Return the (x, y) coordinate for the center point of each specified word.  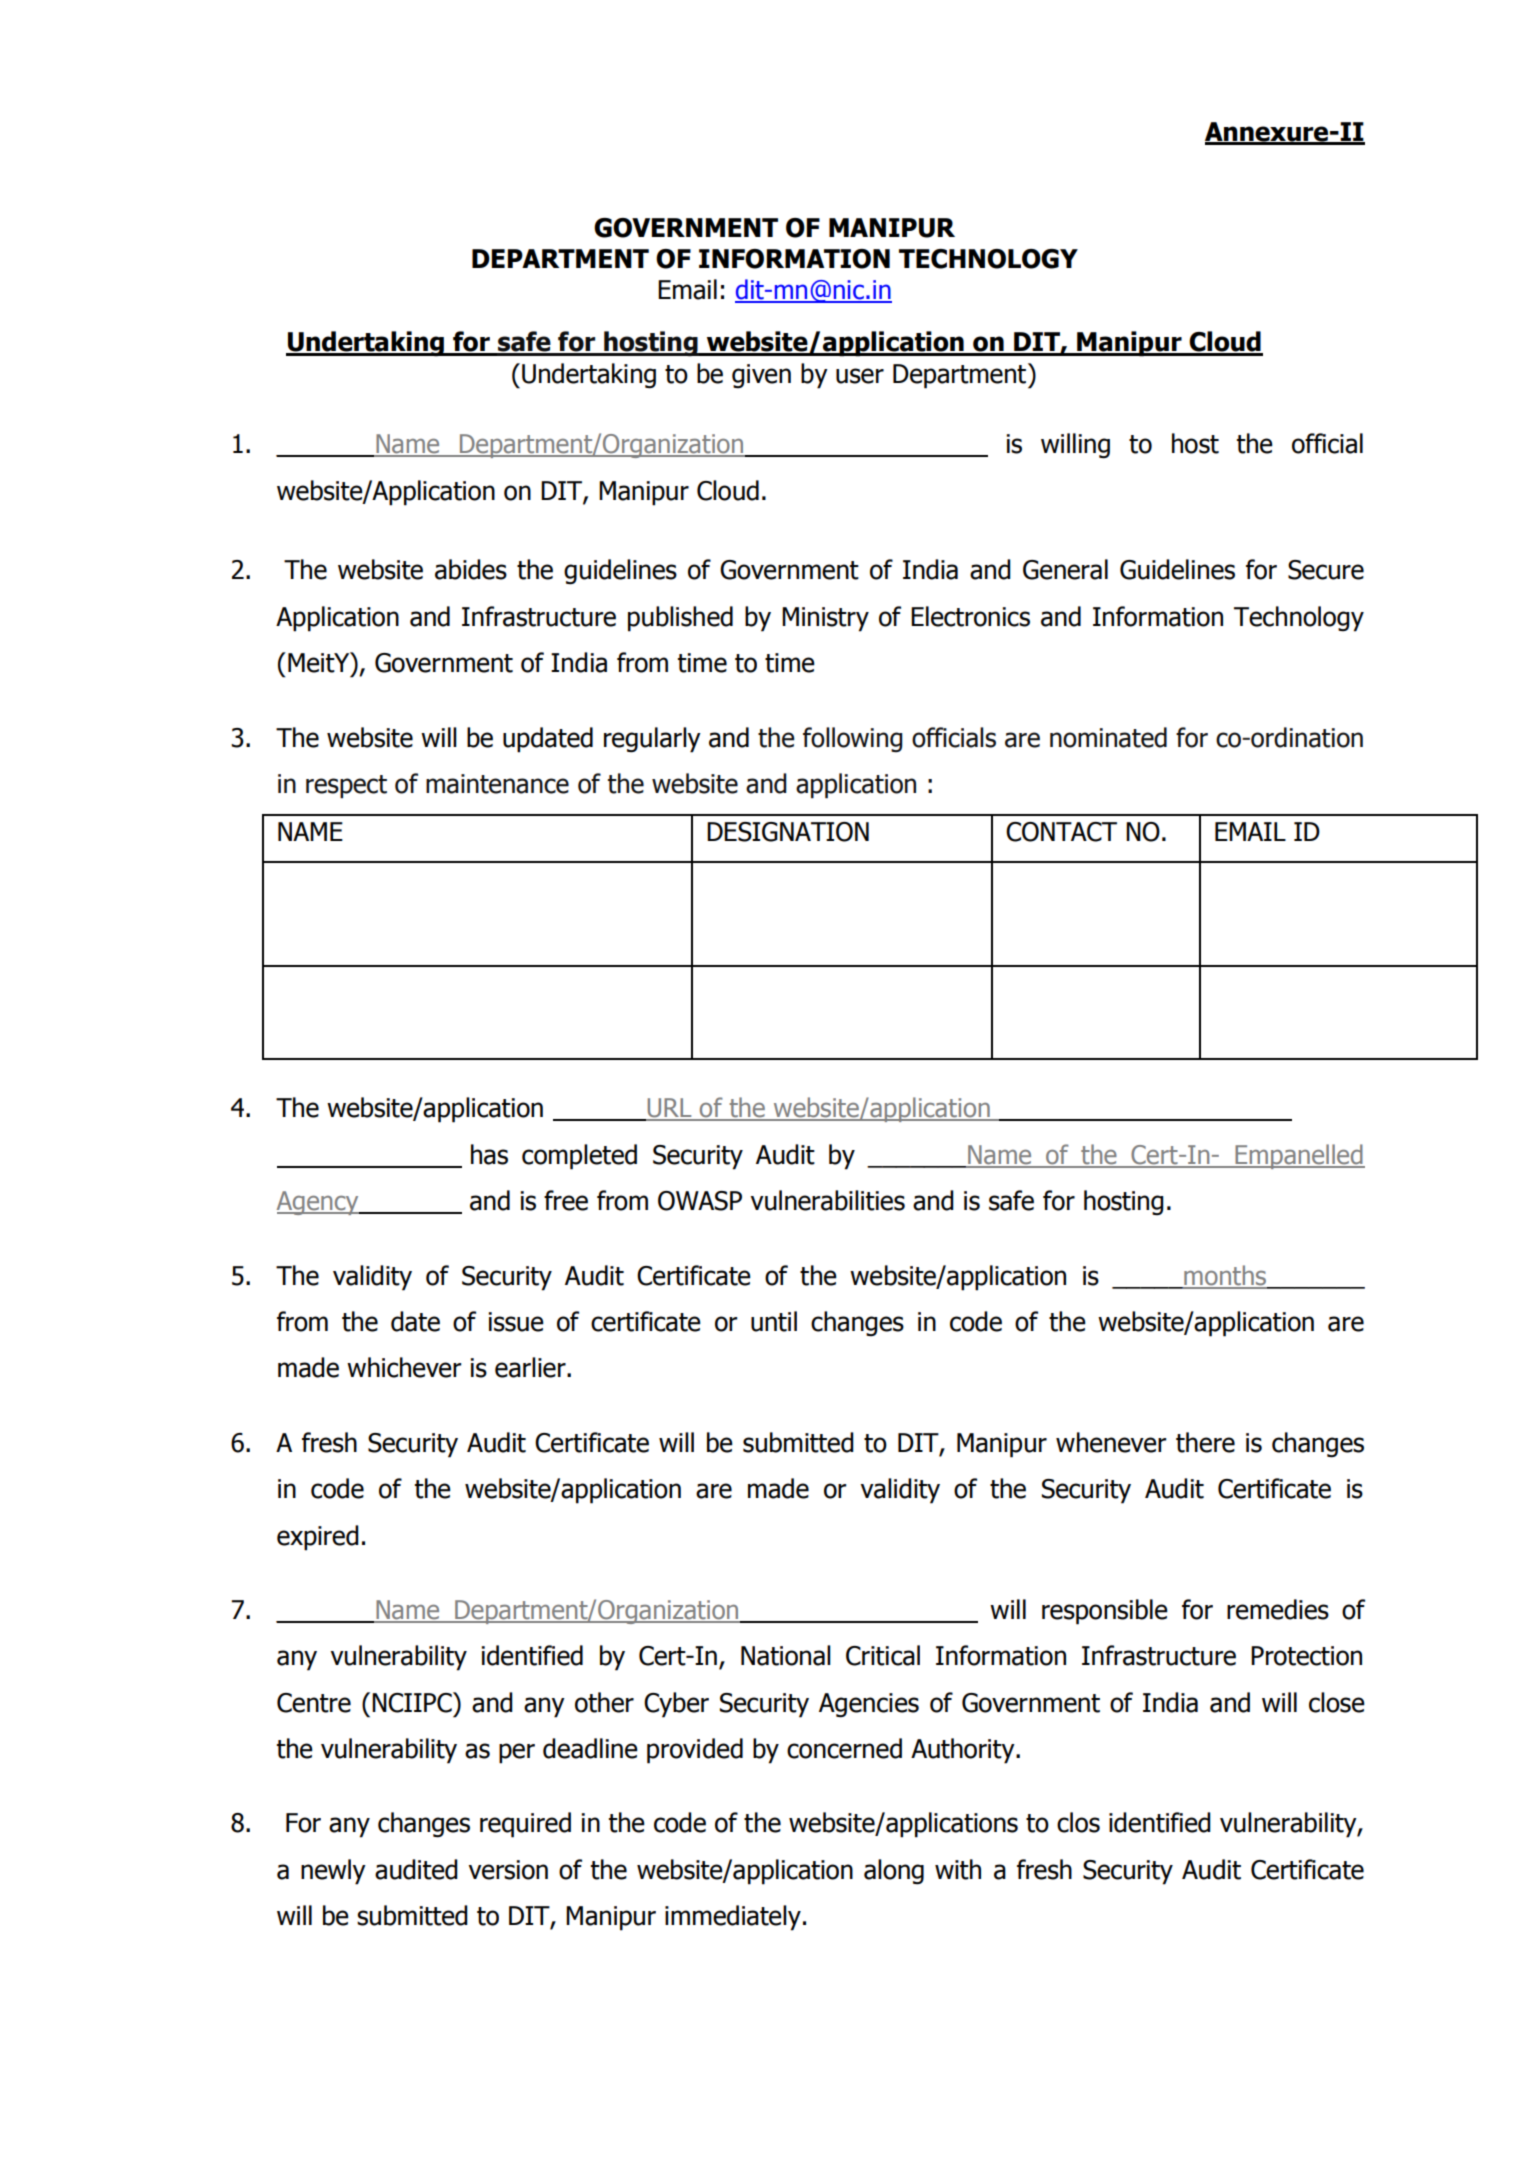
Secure (1326, 570)
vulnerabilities (827, 1200)
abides (471, 569)
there (1205, 1442)
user (860, 376)
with (958, 1869)
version (508, 1870)
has (489, 1154)
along (894, 1872)
